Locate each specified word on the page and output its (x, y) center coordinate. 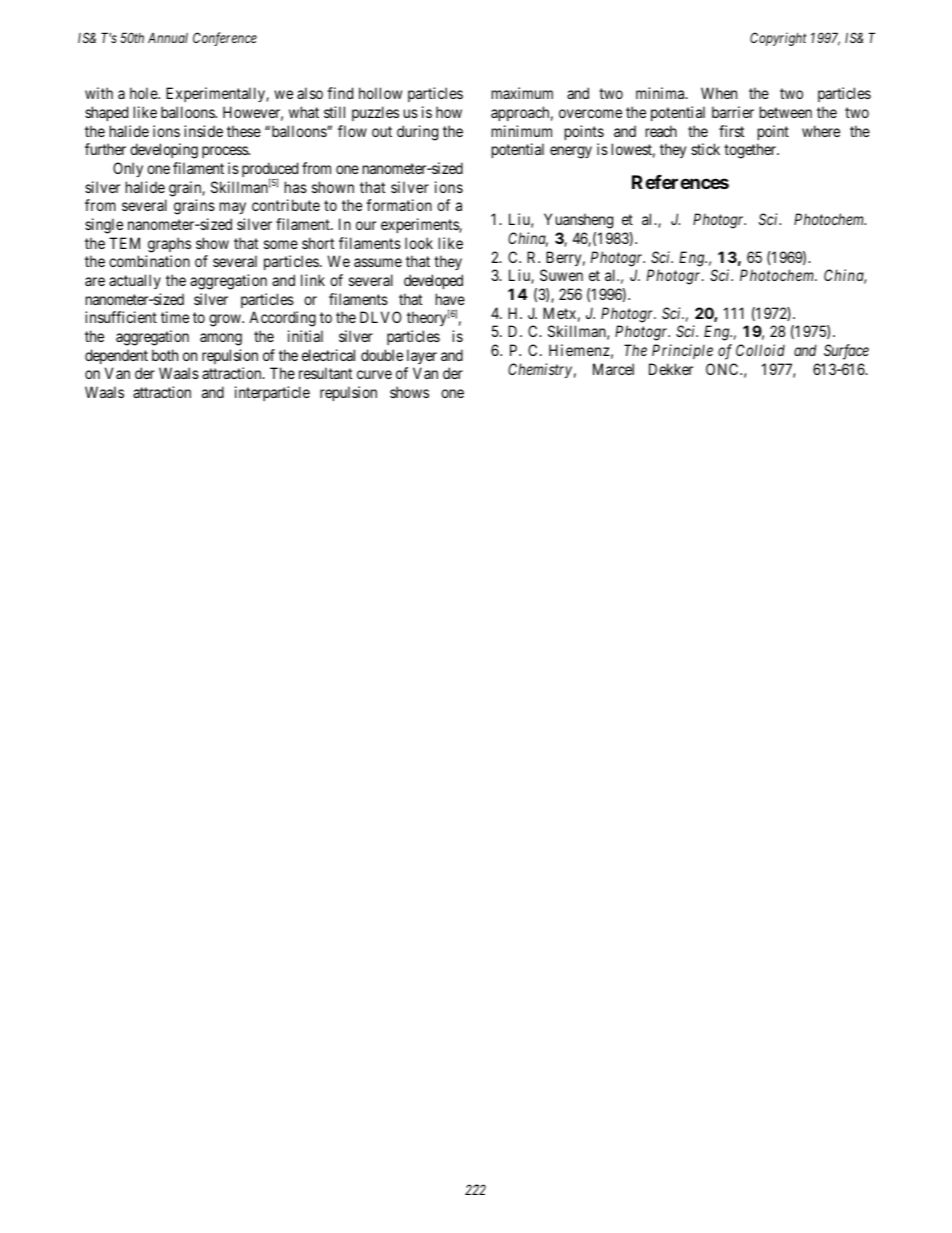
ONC (723, 369)
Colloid (760, 350)
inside (203, 131)
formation (399, 205)
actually (135, 281)
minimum (522, 131)
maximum (522, 93)
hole (144, 93)
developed (433, 281)
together (751, 151)
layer (422, 356)
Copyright (778, 39)
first (731, 131)
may (233, 208)
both (165, 355)
